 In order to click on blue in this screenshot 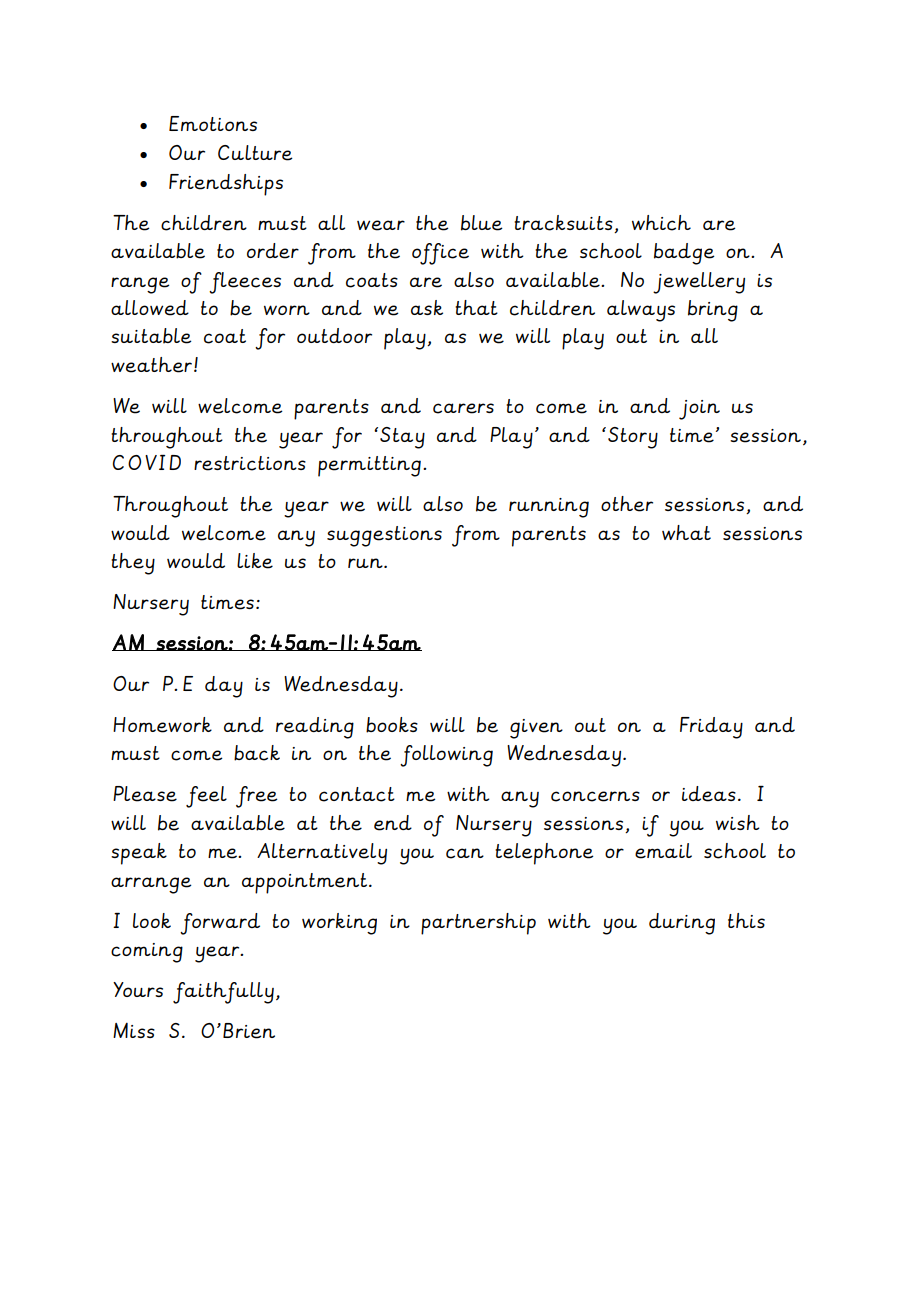, I will do `click(482, 223)`.
